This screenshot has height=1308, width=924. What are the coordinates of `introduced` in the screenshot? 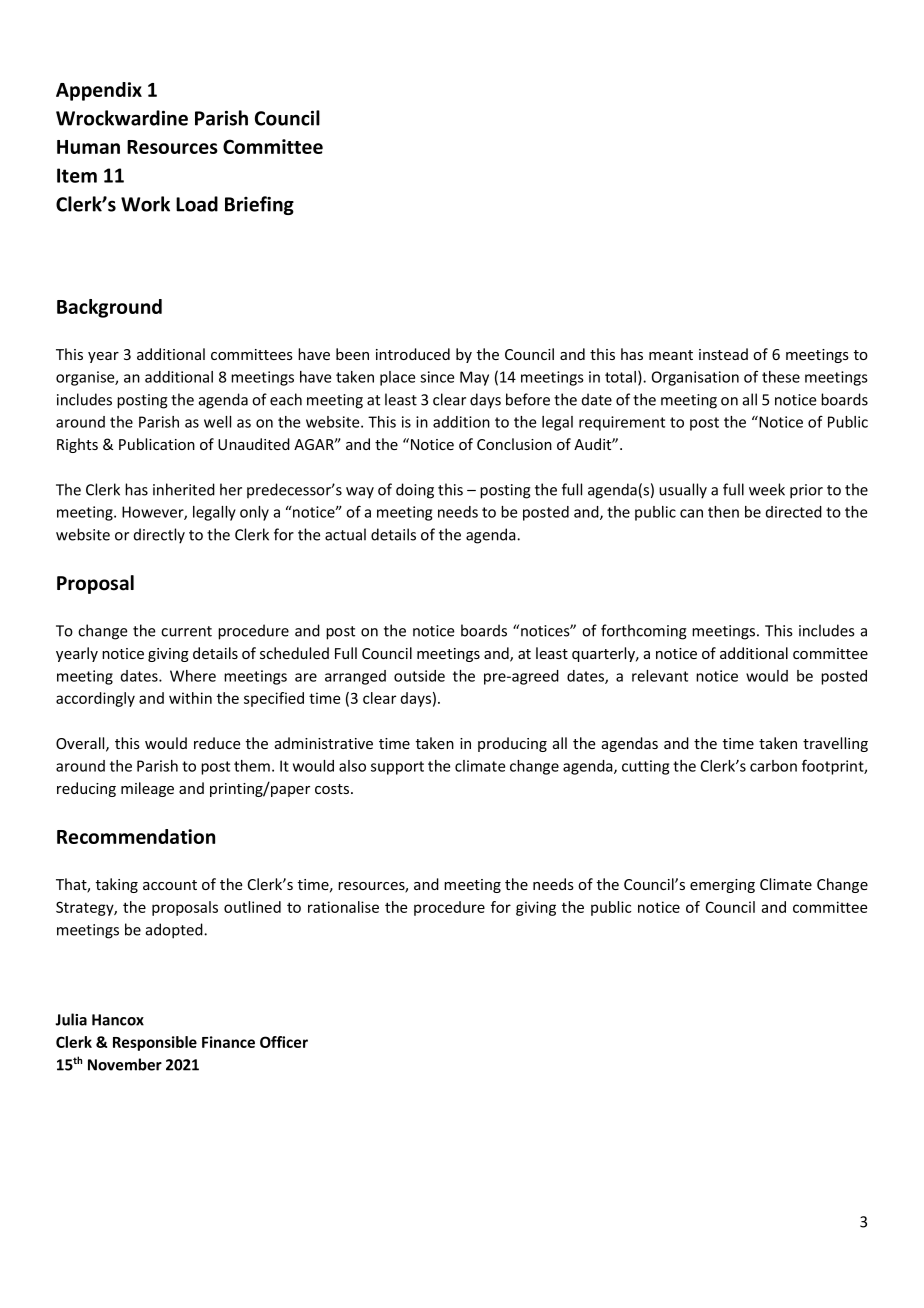 It's located at (413, 354).
